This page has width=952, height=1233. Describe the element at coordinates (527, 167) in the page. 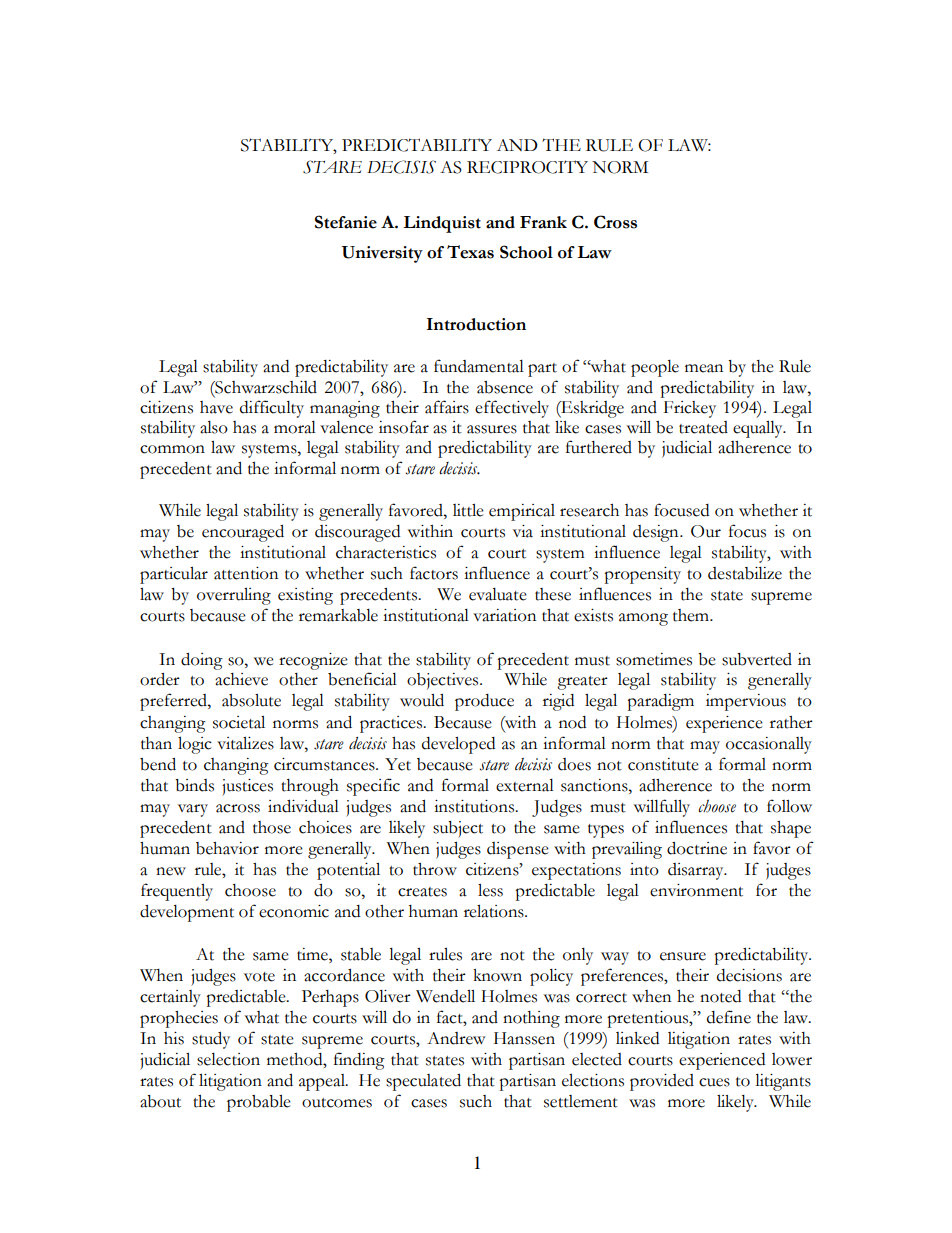

I see `RECIPROCITY` at that location.
